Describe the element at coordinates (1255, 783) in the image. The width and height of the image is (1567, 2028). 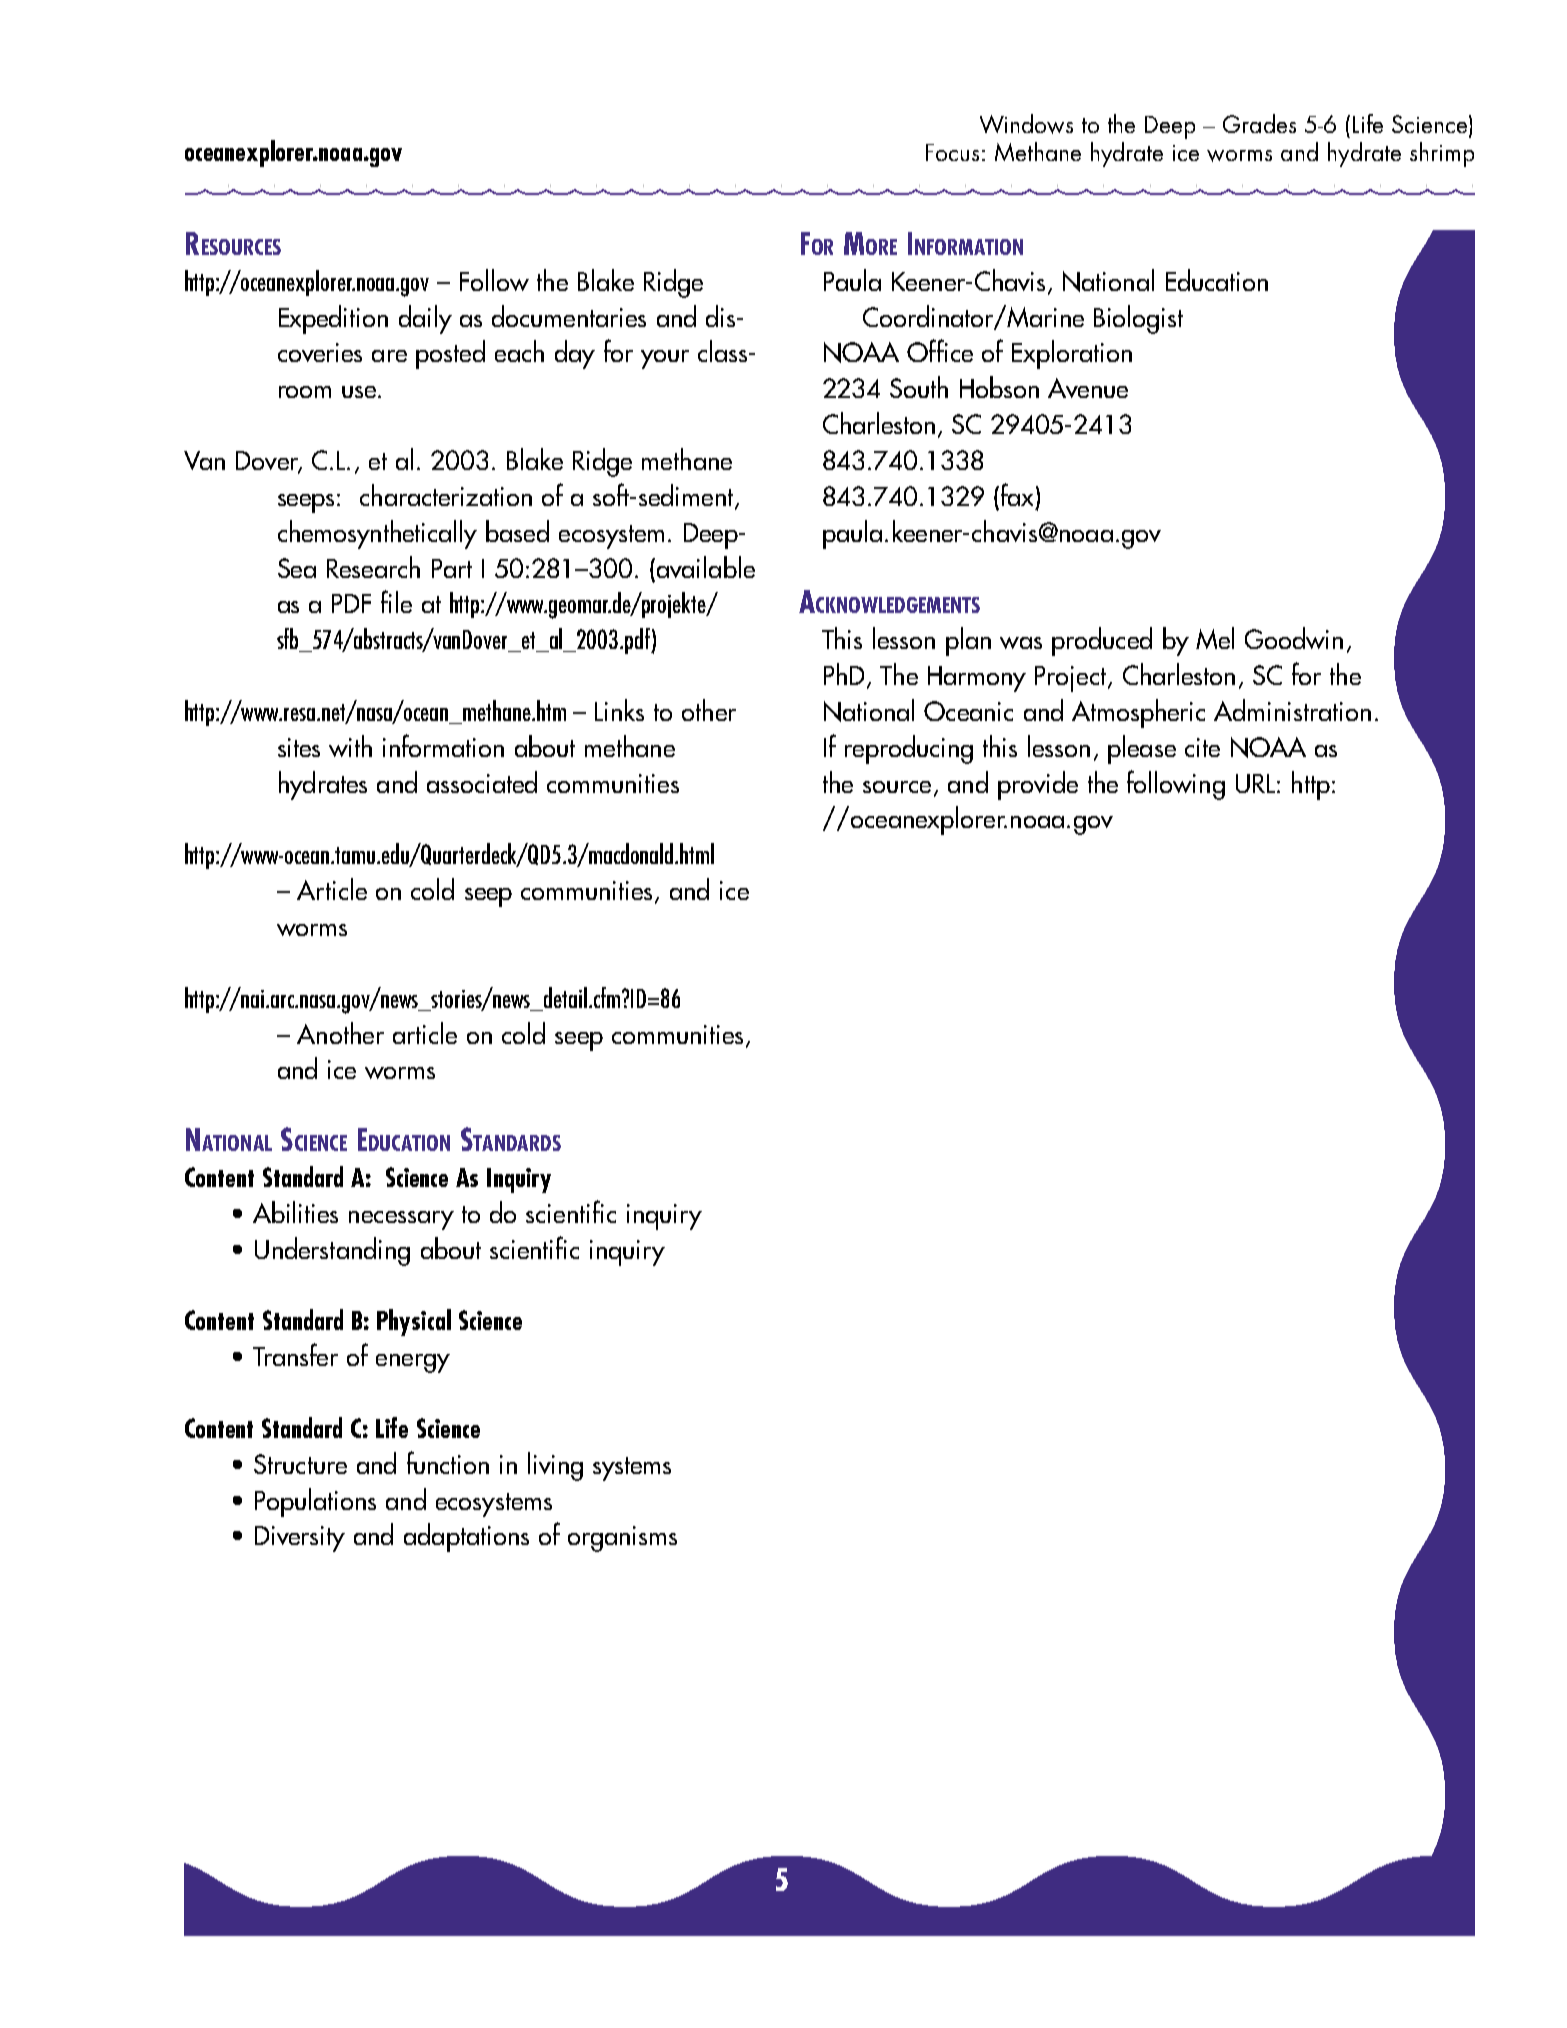
I see `URL` at that location.
